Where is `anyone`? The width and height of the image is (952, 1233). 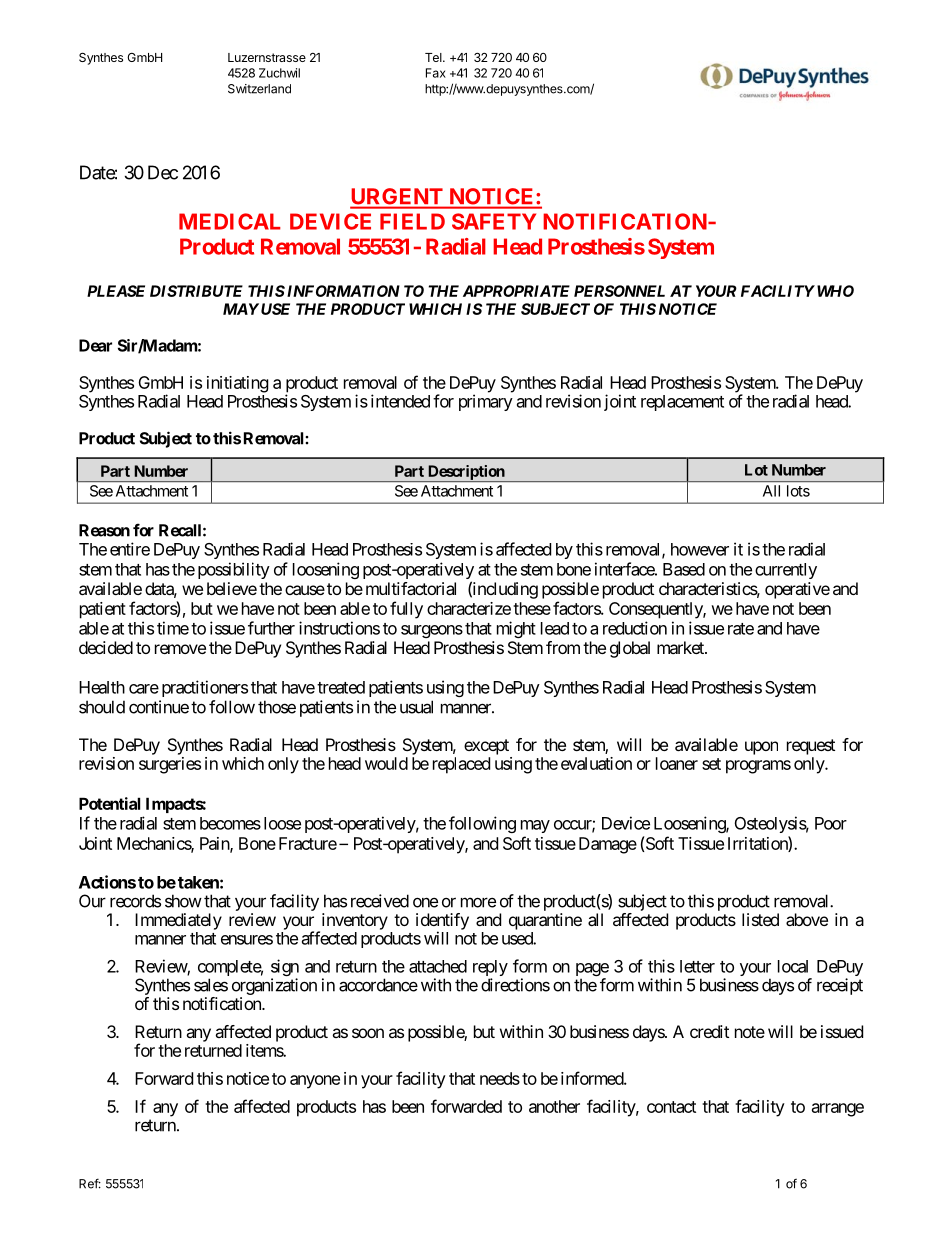 anyone is located at coordinates (315, 1082).
